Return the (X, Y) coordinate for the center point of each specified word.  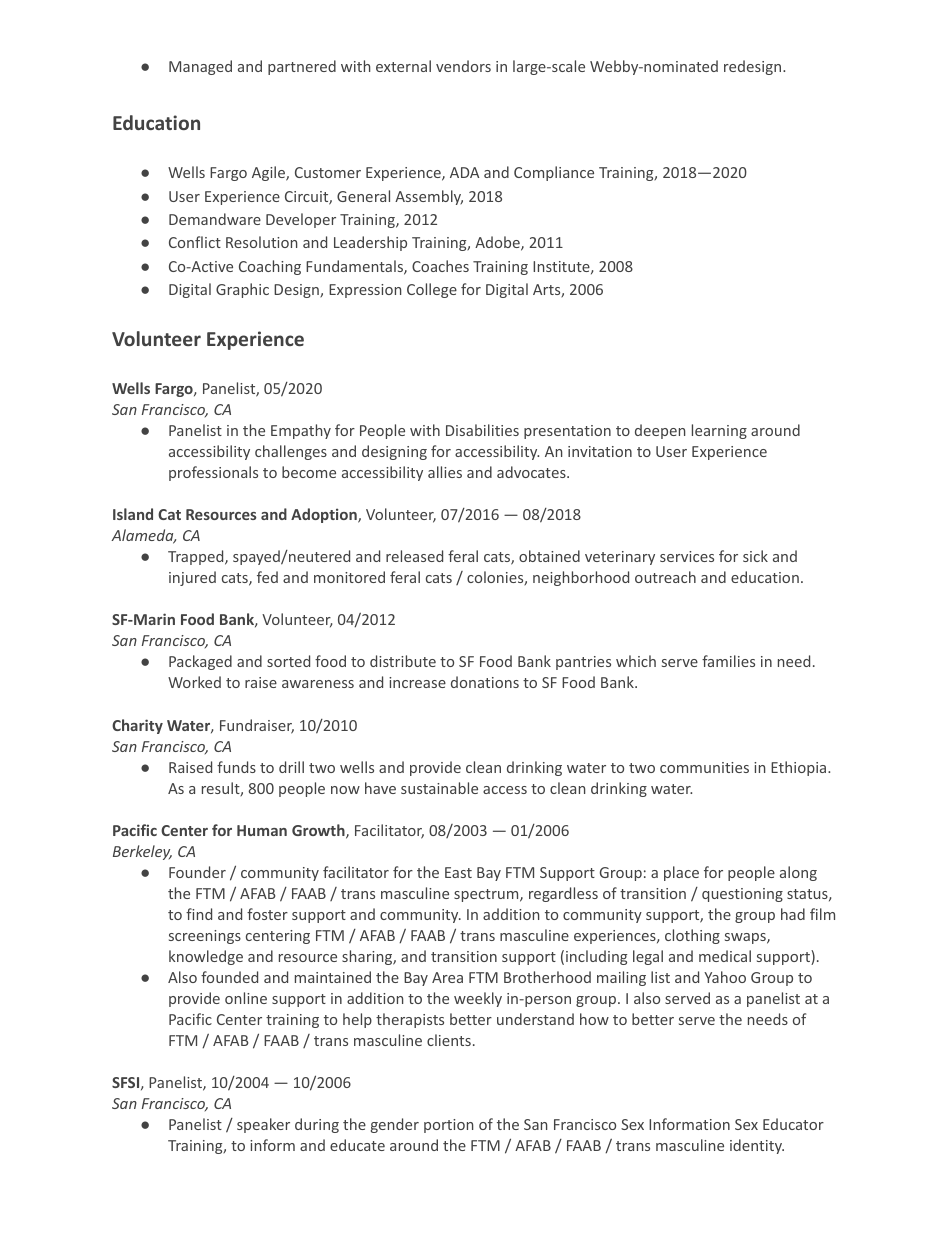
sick (755, 556)
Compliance (554, 173)
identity (757, 1146)
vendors (463, 66)
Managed (200, 67)
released (414, 556)
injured (192, 578)
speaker (263, 1125)
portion (448, 1126)
